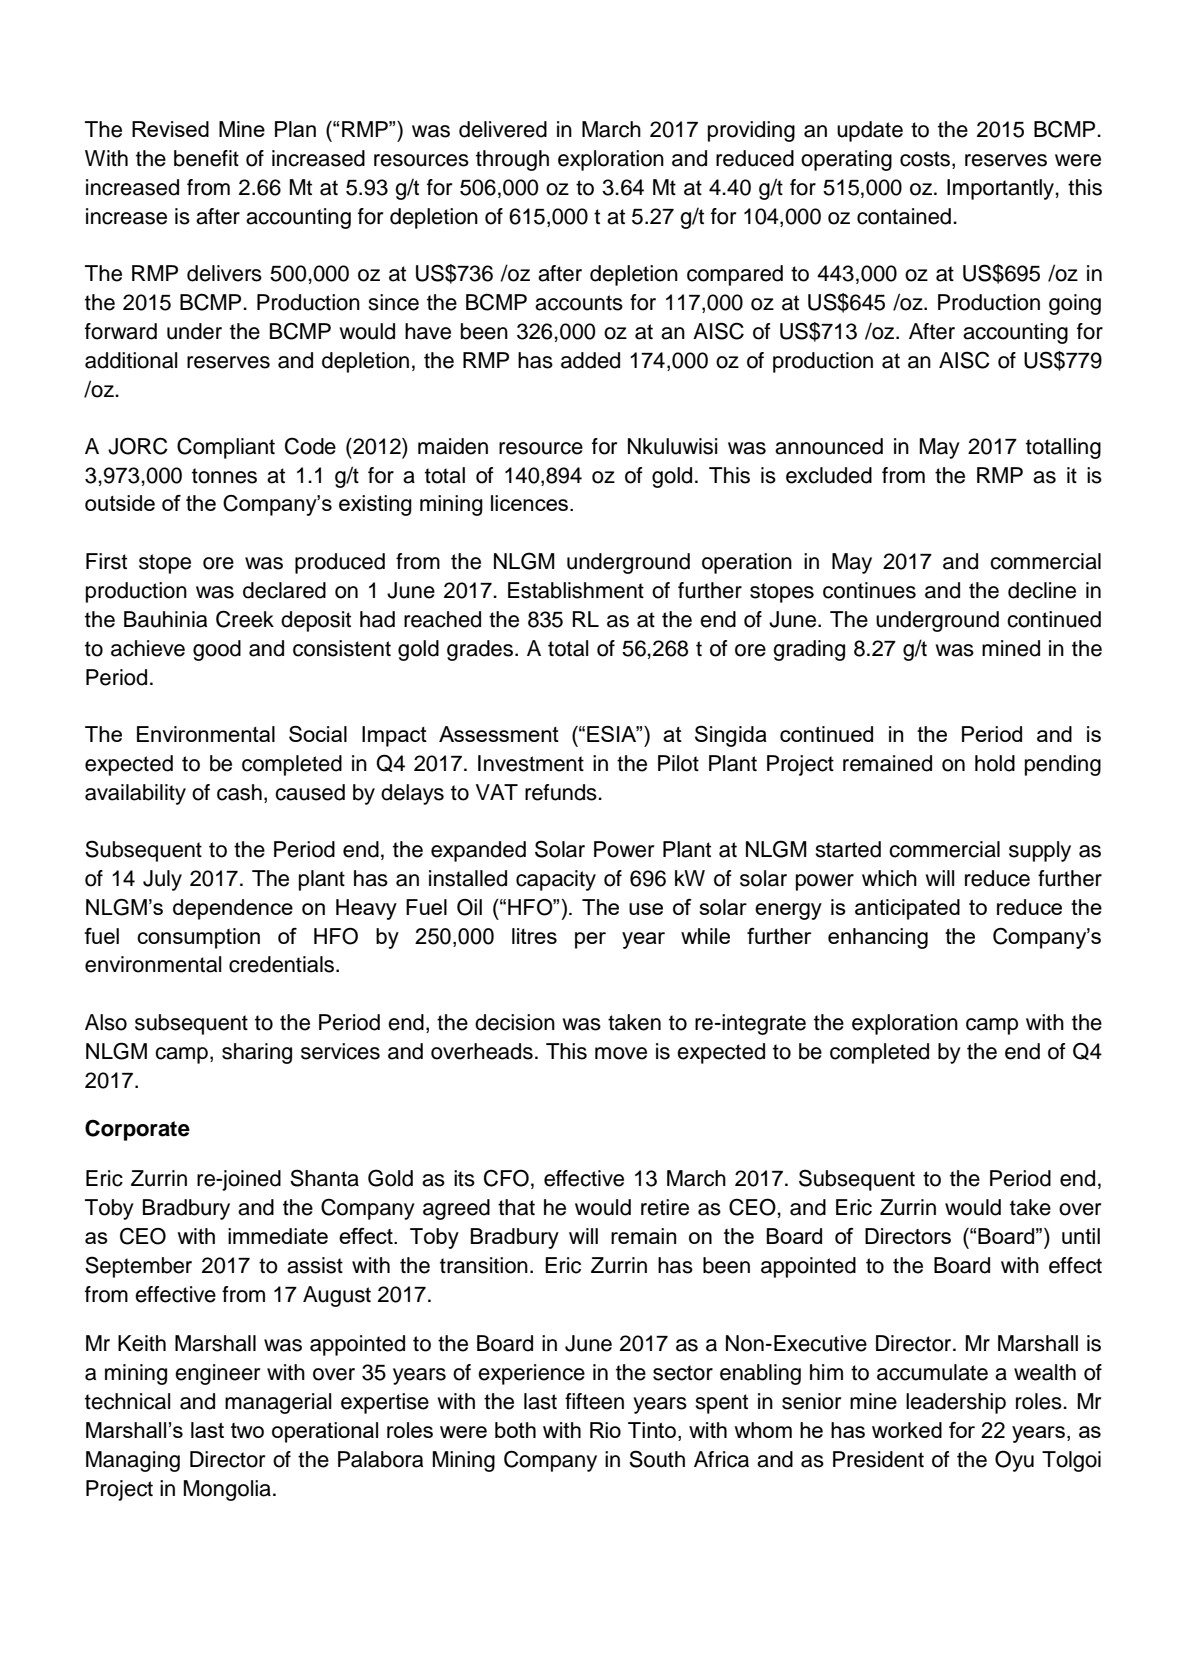 This page has height=1679, width=1187. Describe the element at coordinates (829, 475) in the page. I see `excluded` at that location.
